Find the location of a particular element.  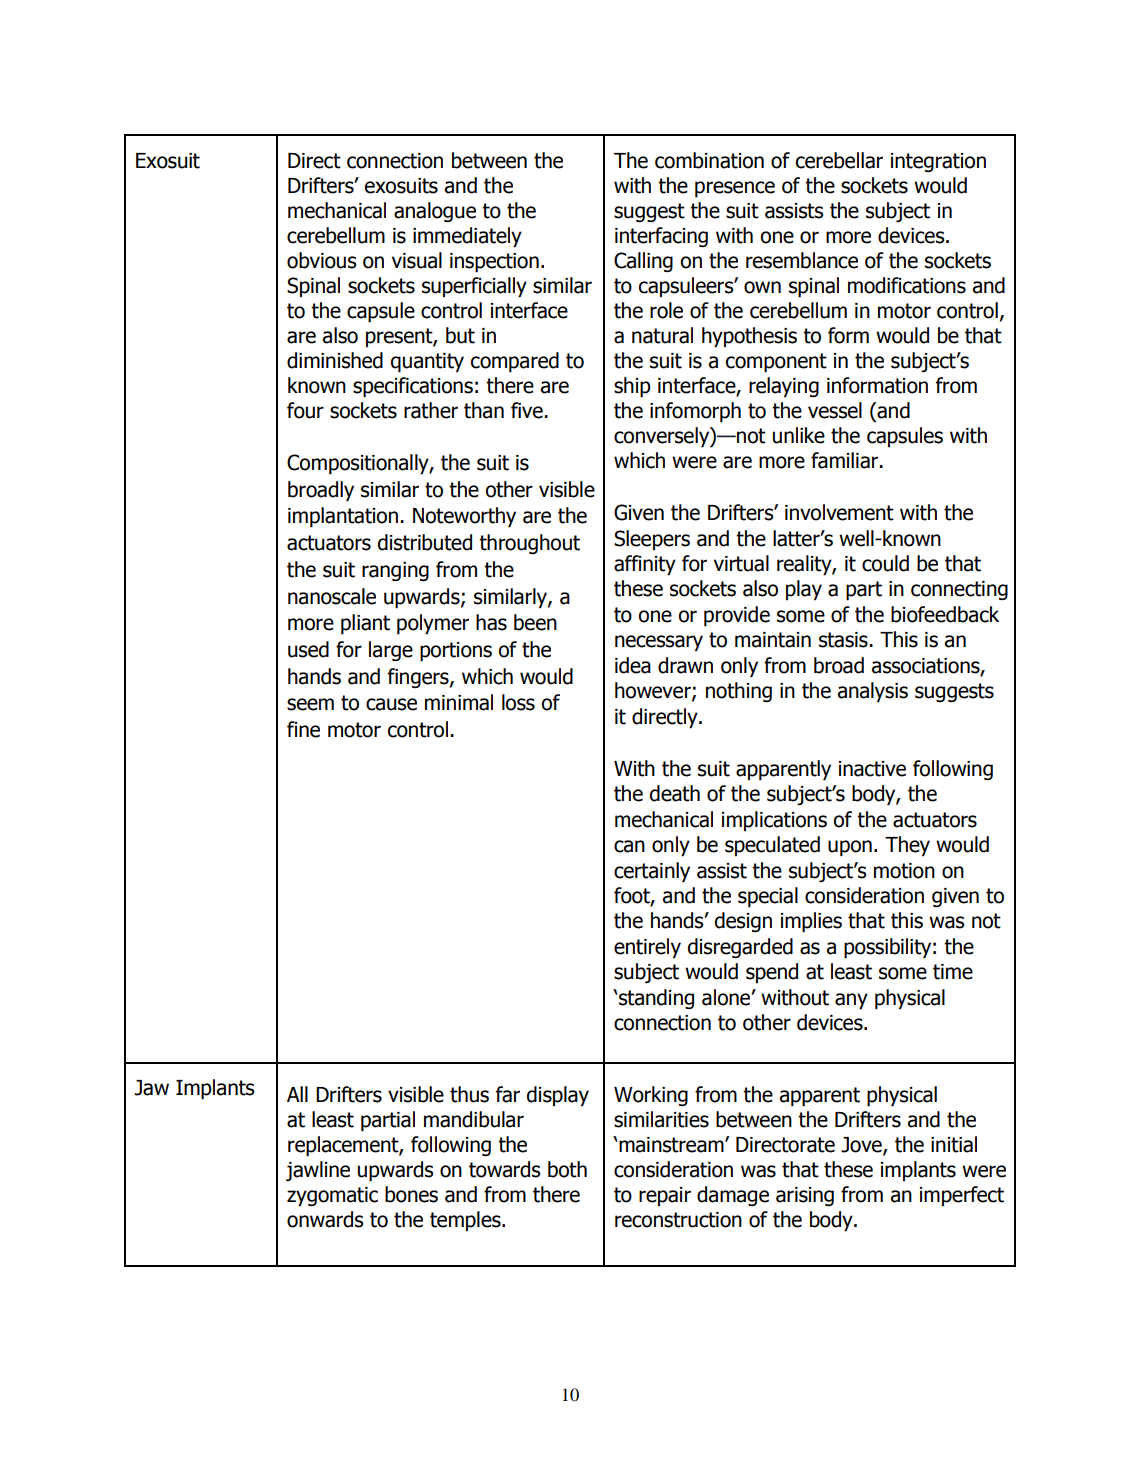

cause is located at coordinates (391, 704).
